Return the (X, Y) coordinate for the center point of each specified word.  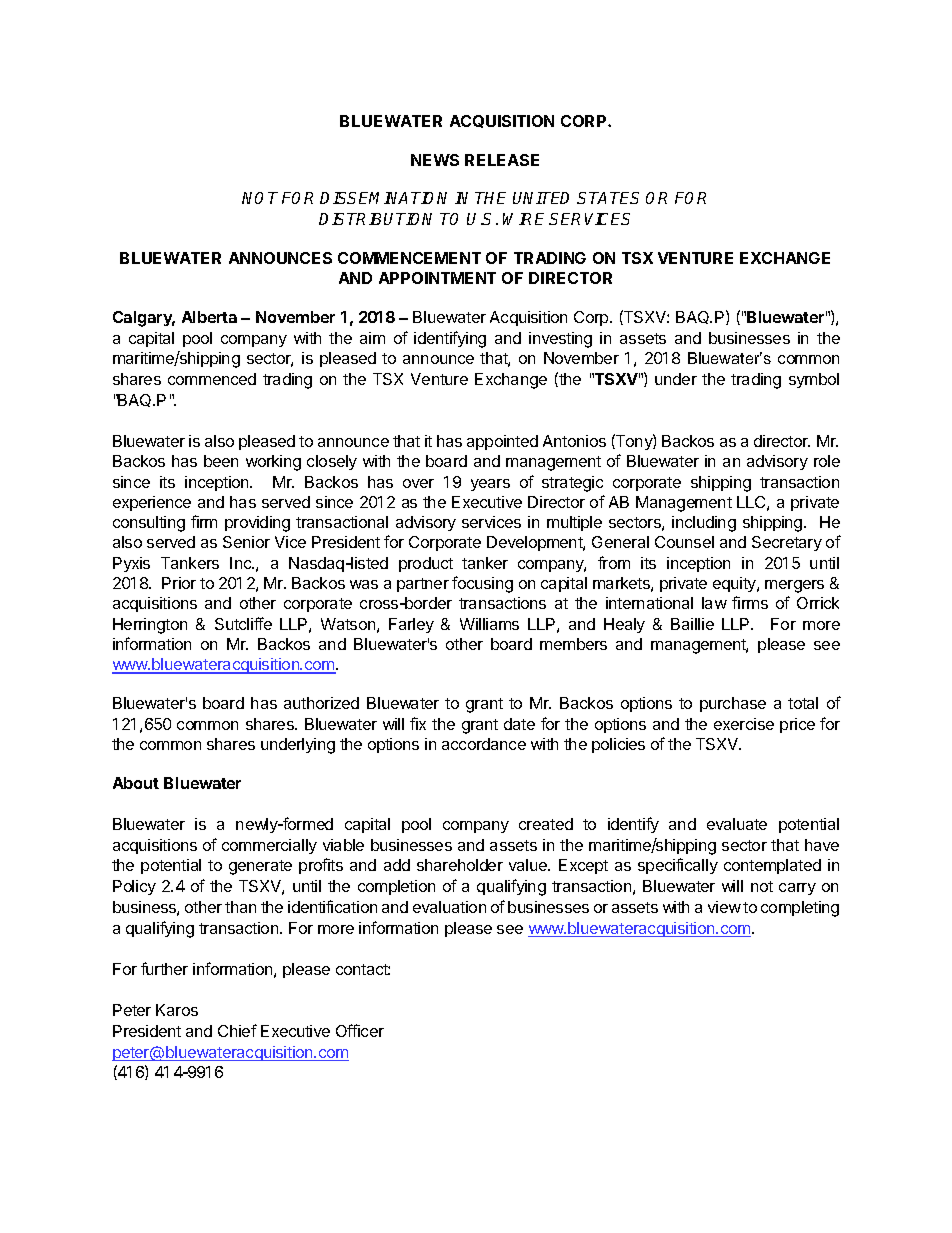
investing (560, 340)
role (827, 461)
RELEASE (502, 160)
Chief (237, 1030)
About (136, 783)
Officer (360, 1030)
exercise (744, 724)
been (221, 461)
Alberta (209, 317)
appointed (502, 442)
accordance (484, 744)
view (724, 907)
